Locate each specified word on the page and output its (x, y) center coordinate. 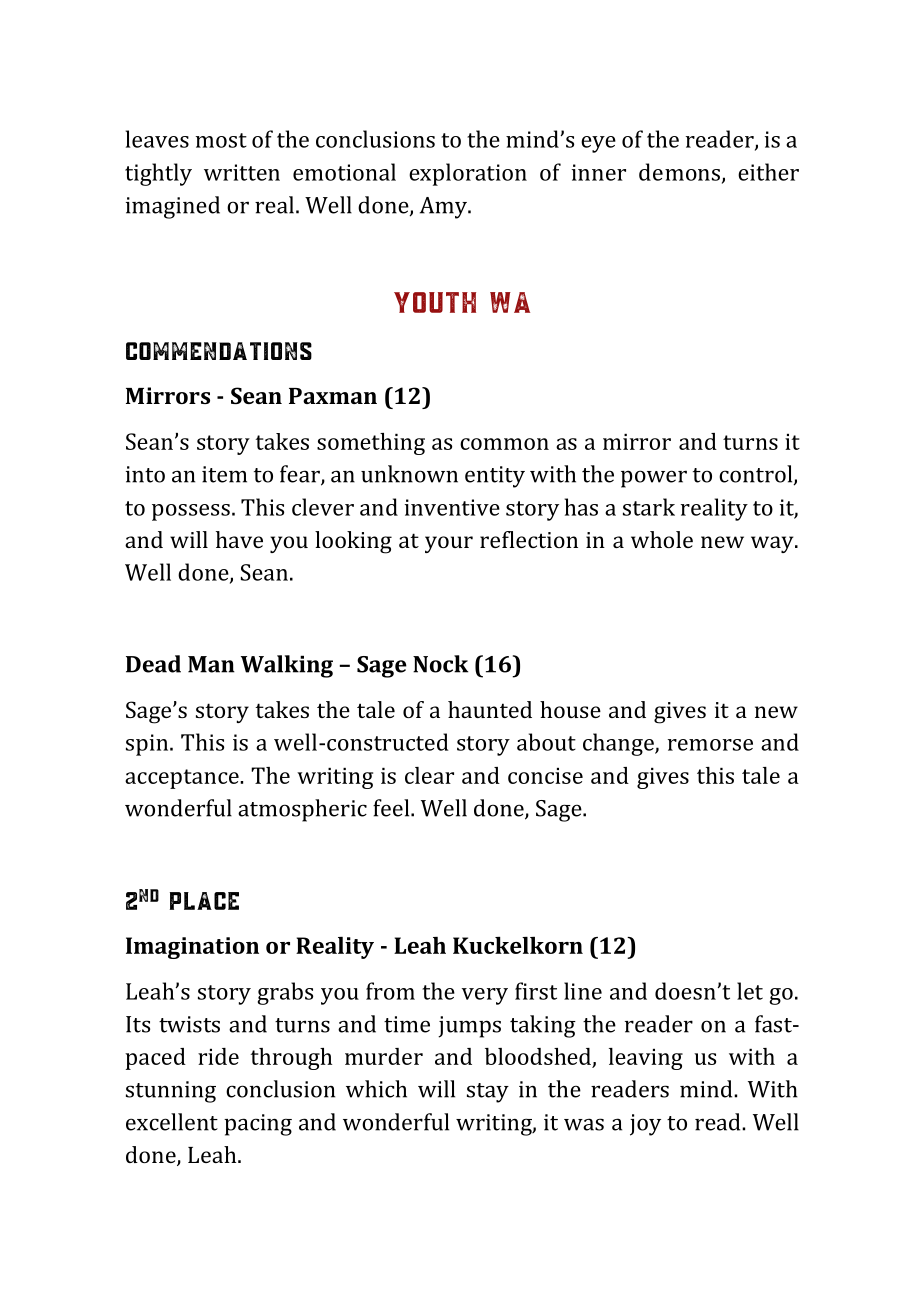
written (242, 172)
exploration (468, 174)
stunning (171, 1092)
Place (204, 901)
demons (679, 172)
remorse (710, 745)
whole (662, 539)
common (504, 444)
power (654, 479)
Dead (153, 664)
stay (488, 1093)
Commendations (219, 351)
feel (392, 808)
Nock (440, 664)
